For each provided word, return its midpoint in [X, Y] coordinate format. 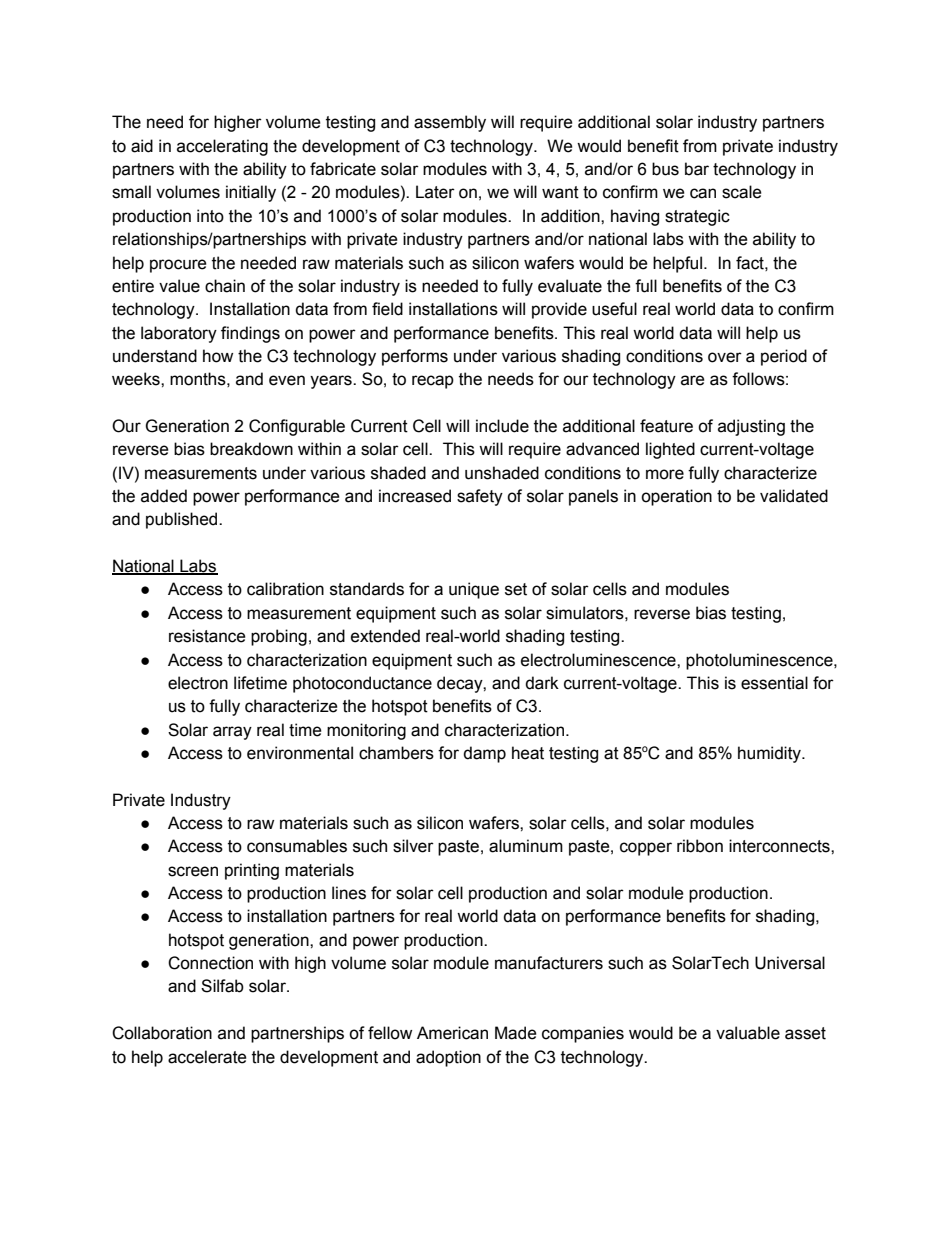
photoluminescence [760, 661]
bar [697, 169]
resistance [207, 636]
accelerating [222, 147]
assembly [450, 123]
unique [474, 590]
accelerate [207, 1057]
